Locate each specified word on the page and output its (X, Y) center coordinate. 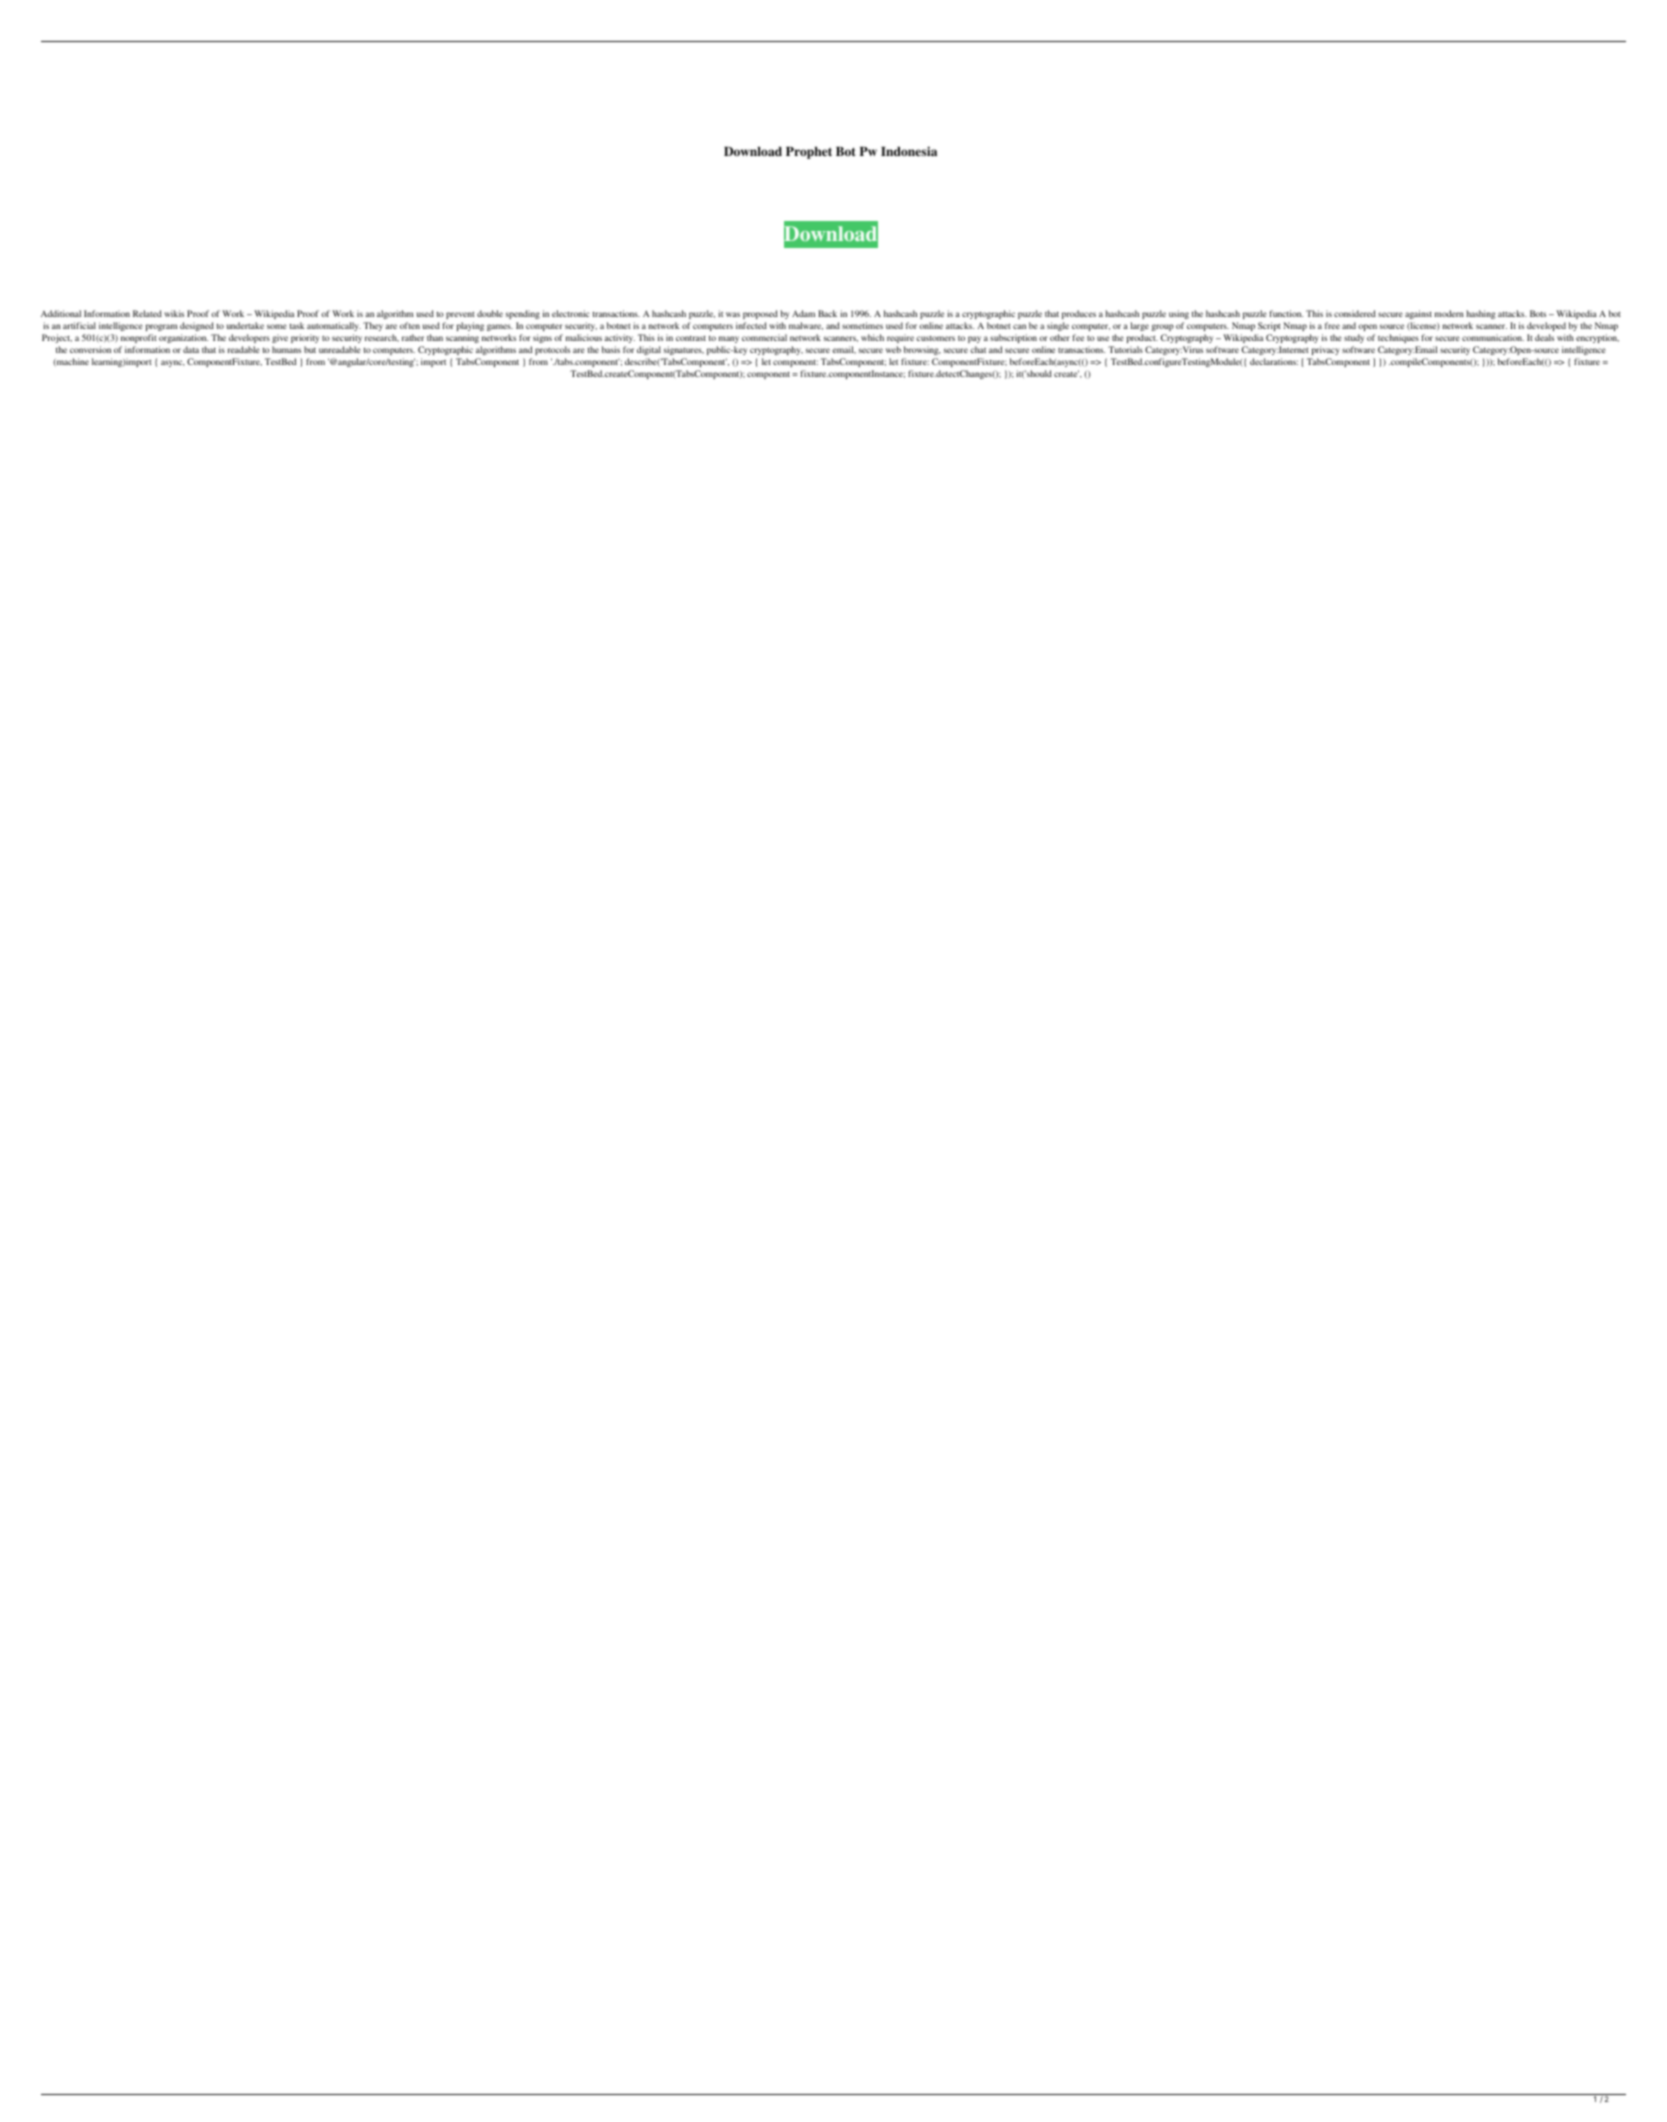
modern (1449, 313)
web (893, 349)
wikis (174, 313)
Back (827, 313)
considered (1355, 313)
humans (286, 349)
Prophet (809, 153)
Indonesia (909, 151)
